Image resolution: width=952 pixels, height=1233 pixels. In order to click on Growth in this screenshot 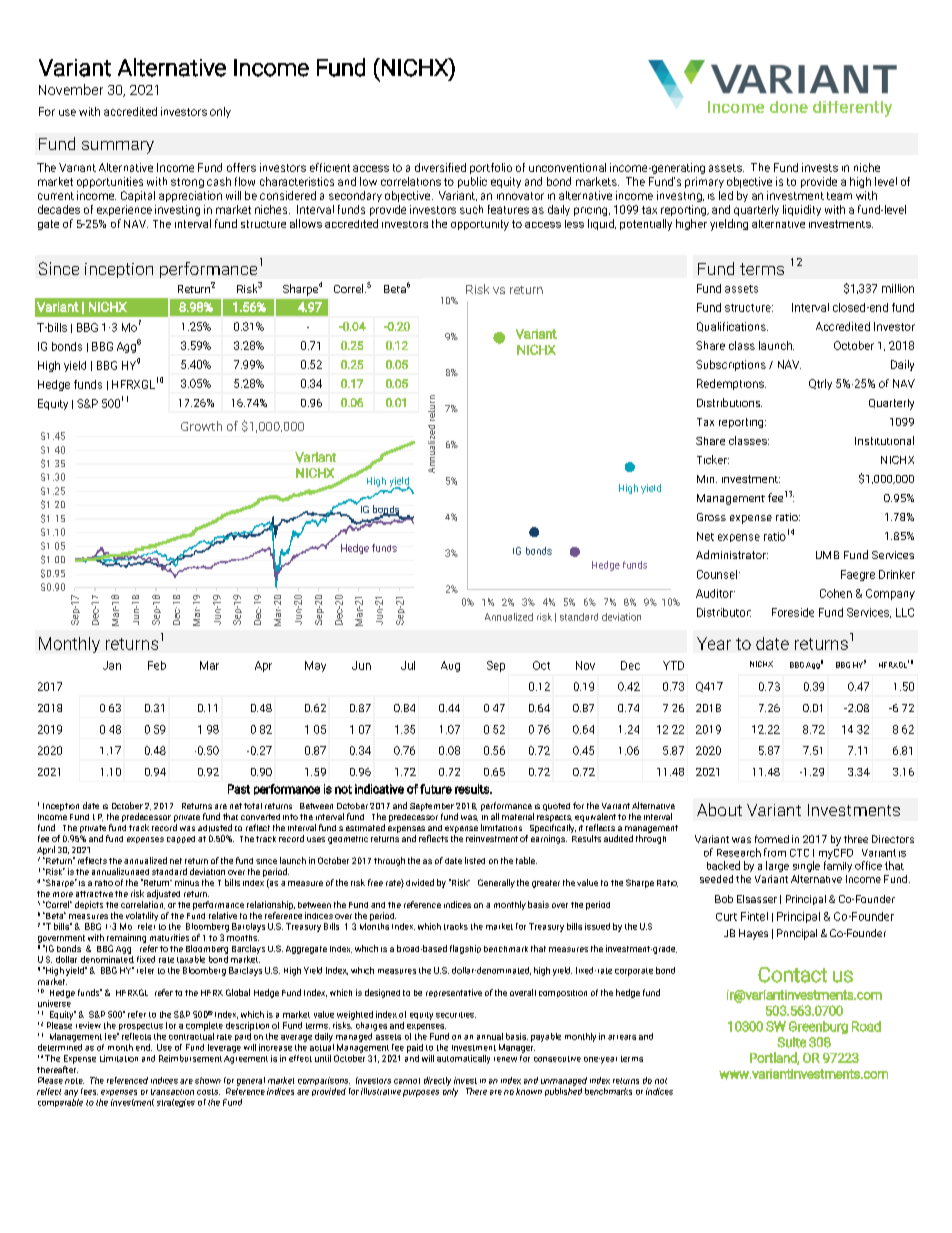, I will do `click(201, 426)`.
